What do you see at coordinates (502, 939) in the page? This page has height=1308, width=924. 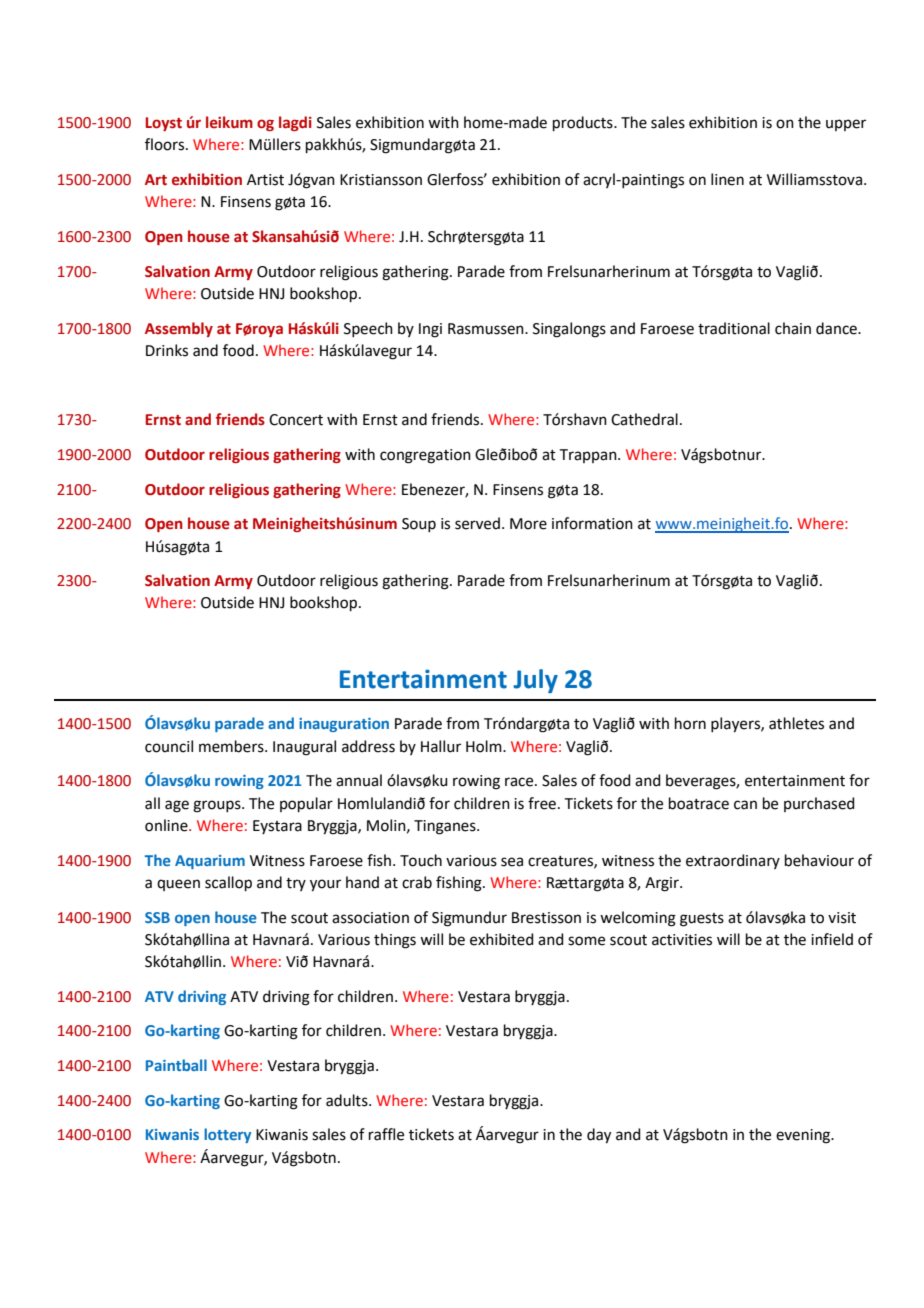 I see `exhibited` at bounding box center [502, 939].
